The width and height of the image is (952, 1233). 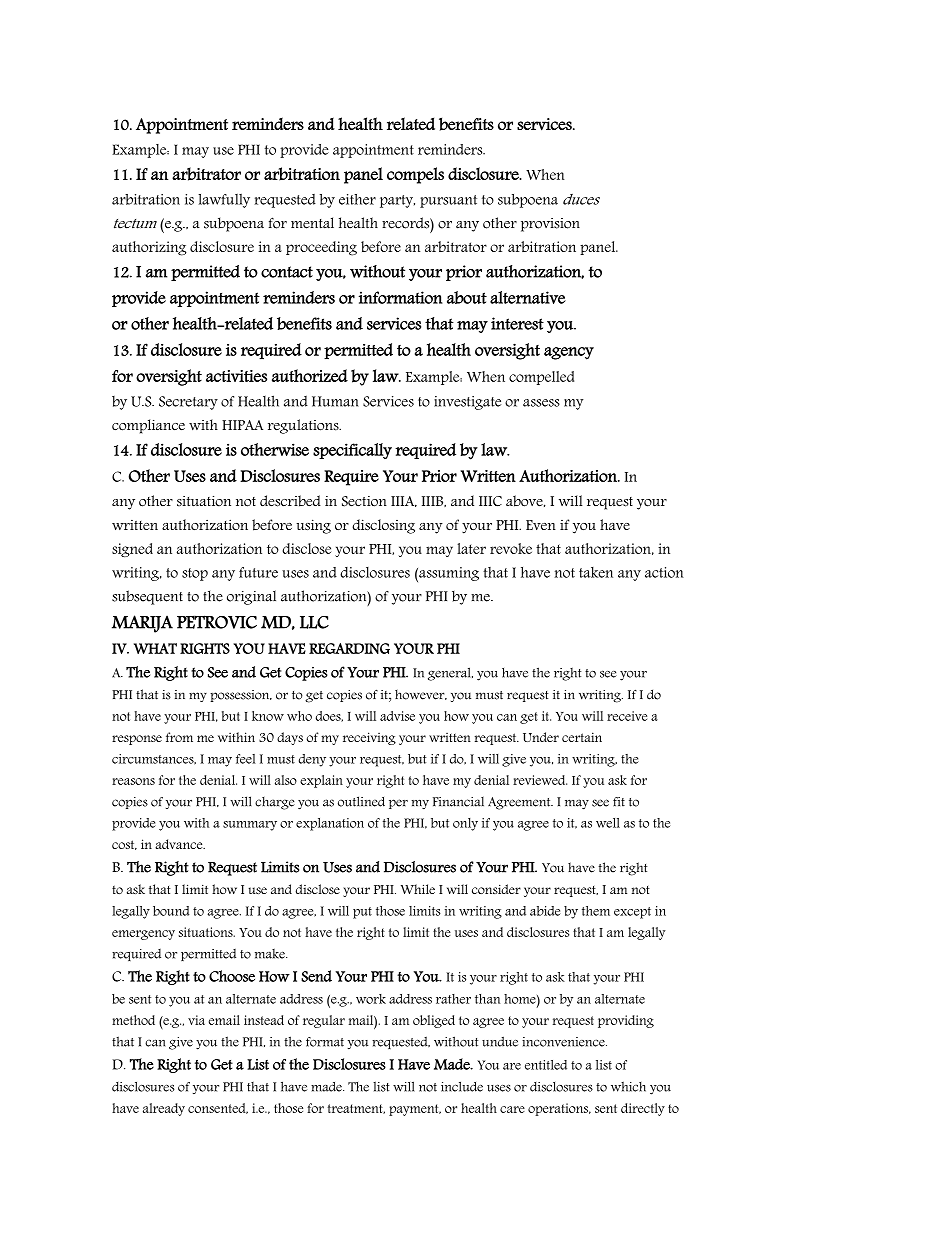 What do you see at coordinates (550, 225) in the image?
I see `provision` at bounding box center [550, 225].
